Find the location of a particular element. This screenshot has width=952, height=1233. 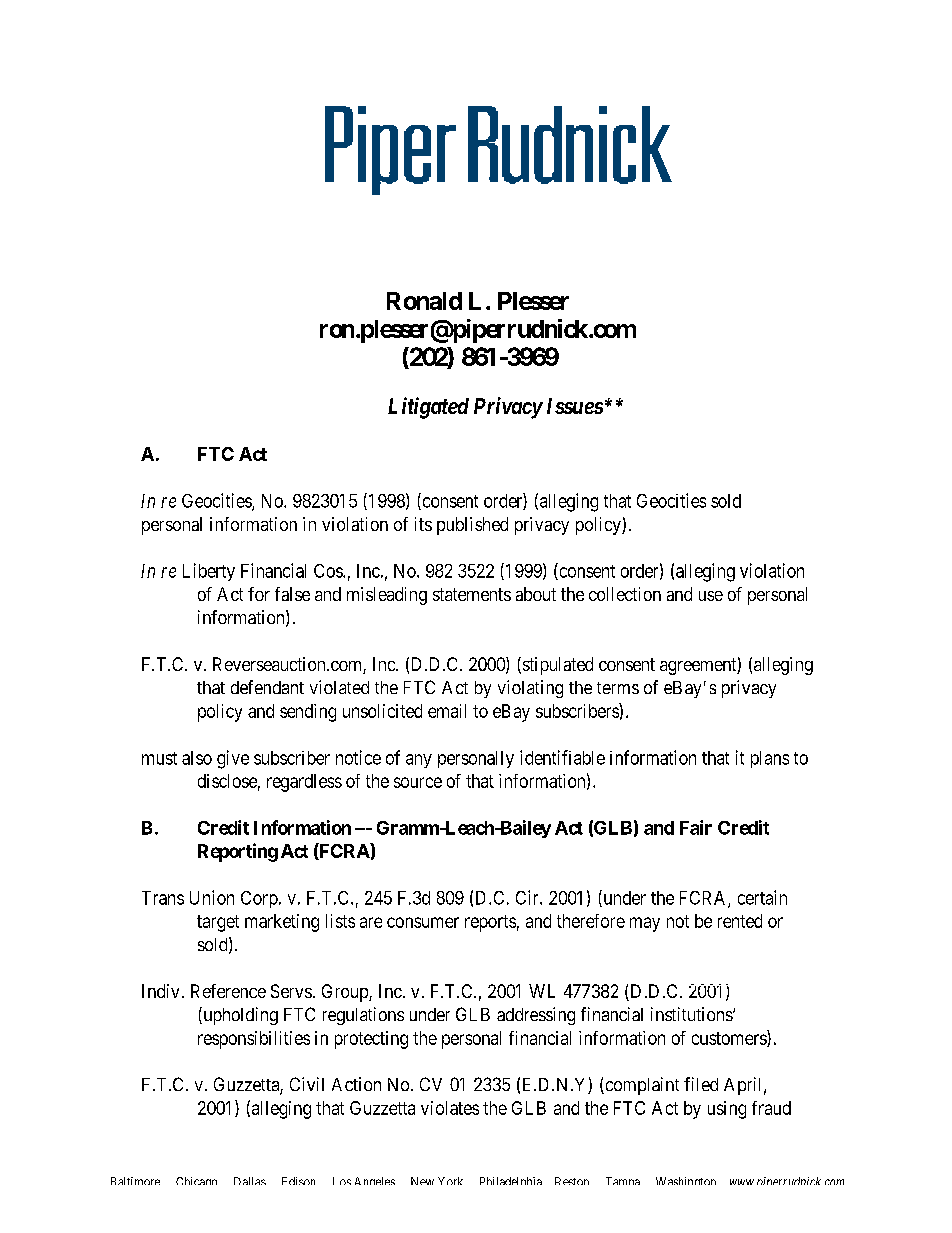

Ronald is located at coordinates (424, 301).
